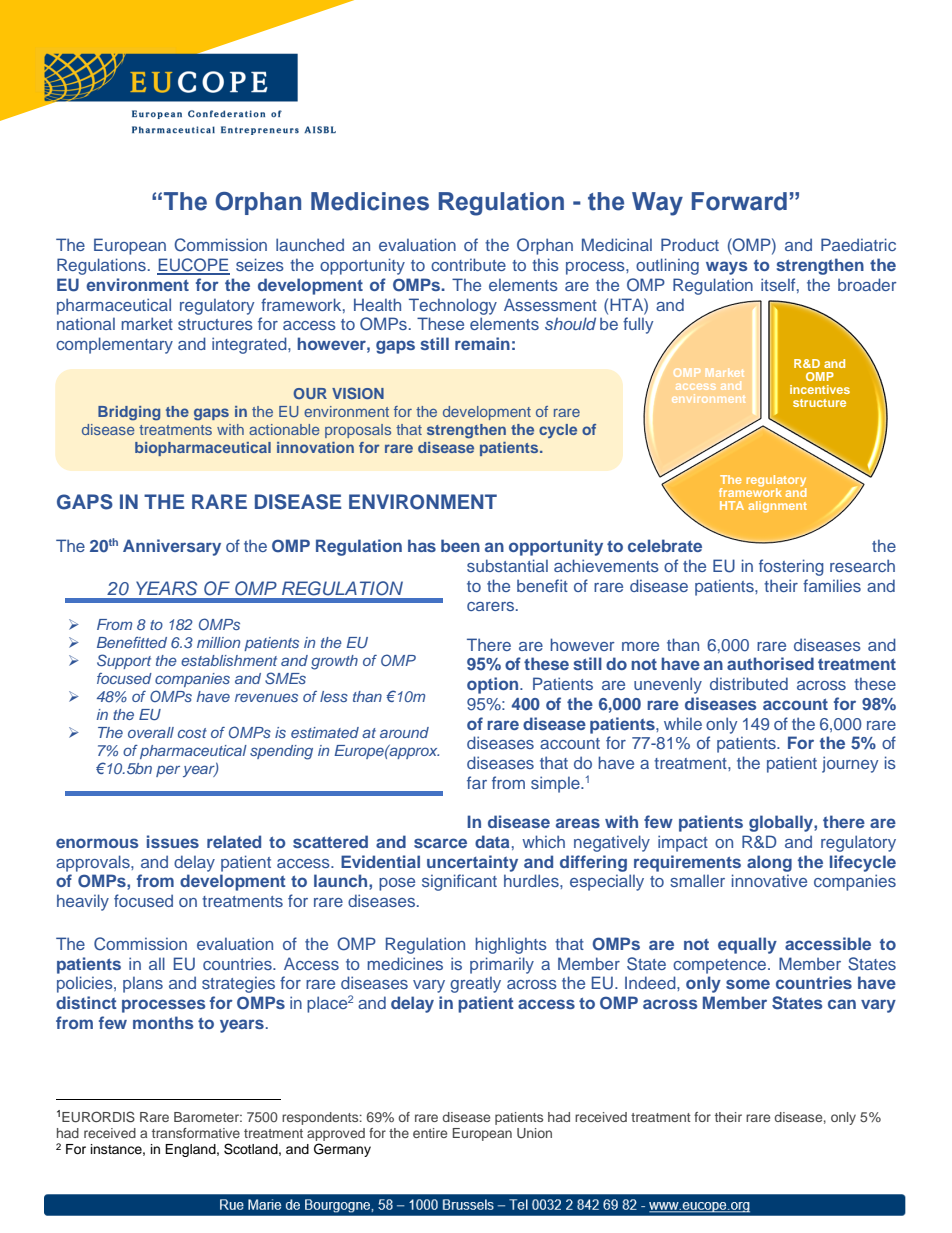 The width and height of the screenshot is (952, 1233). What do you see at coordinates (260, 264) in the screenshot?
I see `seizes` at bounding box center [260, 264].
